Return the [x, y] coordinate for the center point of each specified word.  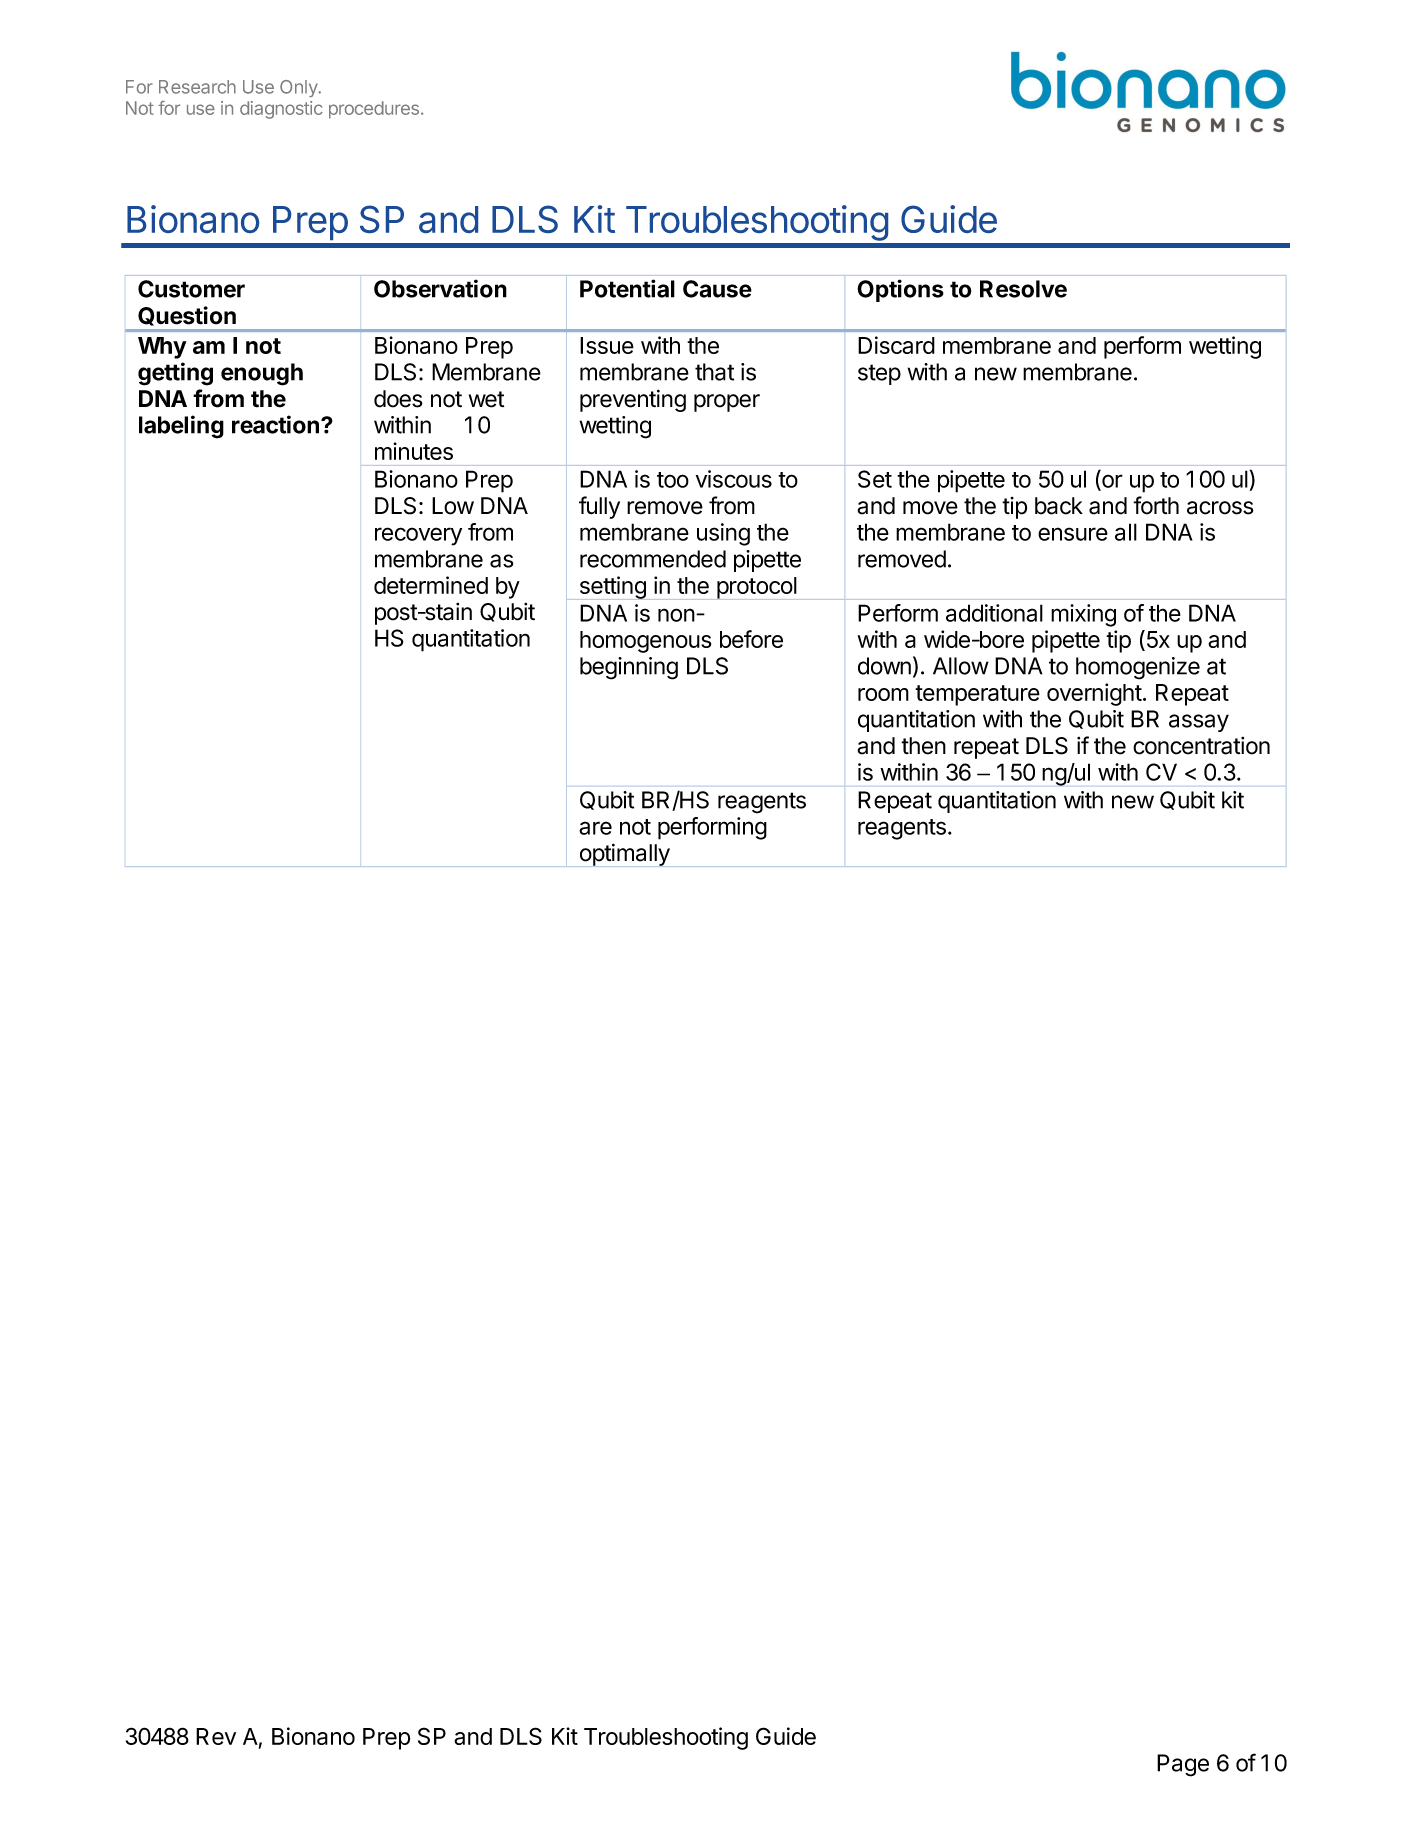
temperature [977, 695]
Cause [717, 289]
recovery [418, 536]
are [595, 828]
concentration [1201, 746]
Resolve [1023, 289]
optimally [624, 855]
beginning [629, 668]
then [923, 746]
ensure [1073, 534]
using [723, 534]
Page [1183, 1765]
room [883, 694]
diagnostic [281, 110]
